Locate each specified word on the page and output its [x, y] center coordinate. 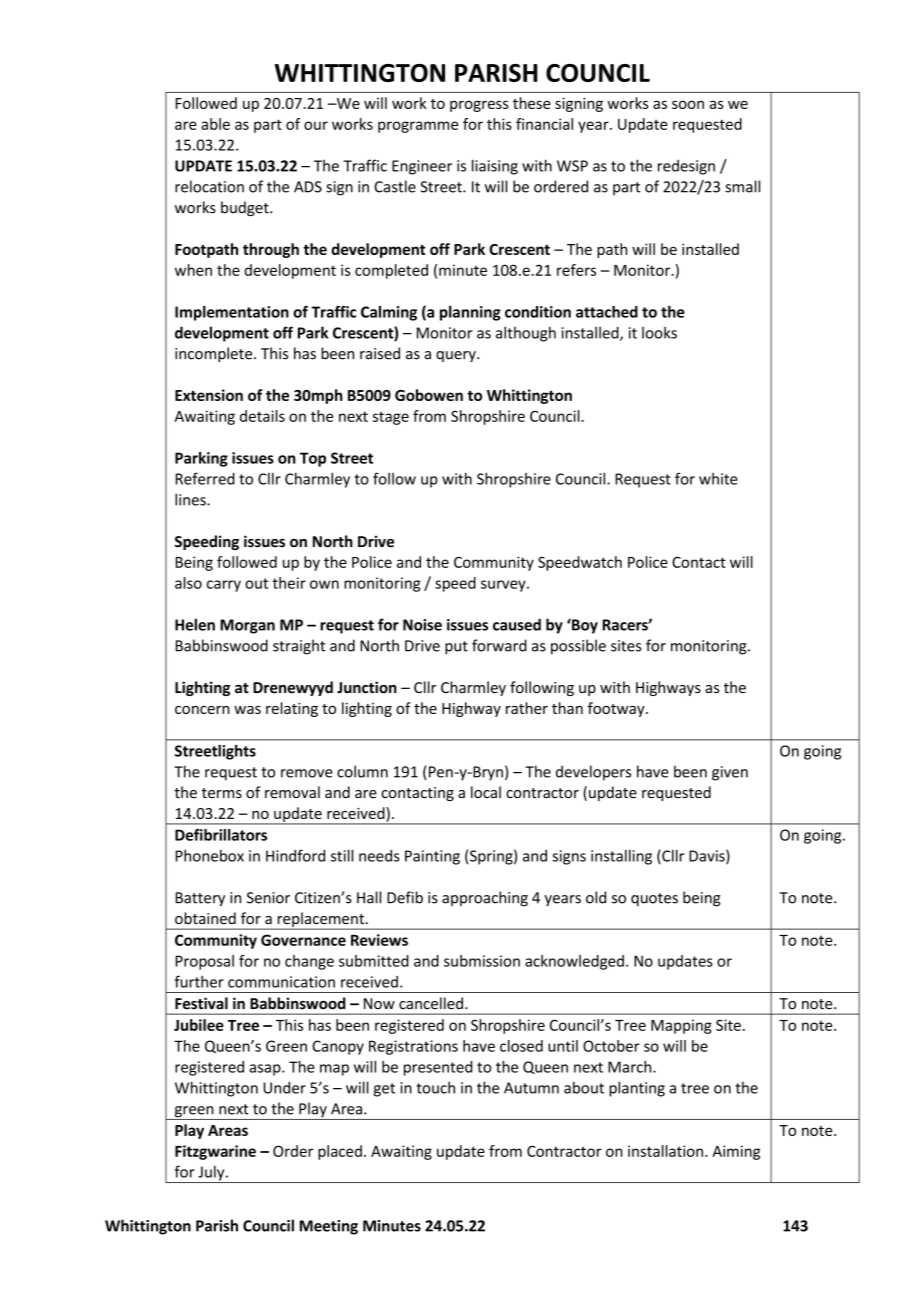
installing [621, 857]
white [718, 479]
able [215, 124]
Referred [205, 478]
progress [479, 106]
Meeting [329, 1227]
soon [688, 104]
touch [435, 1087]
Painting [432, 857]
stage [391, 418]
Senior [268, 898]
